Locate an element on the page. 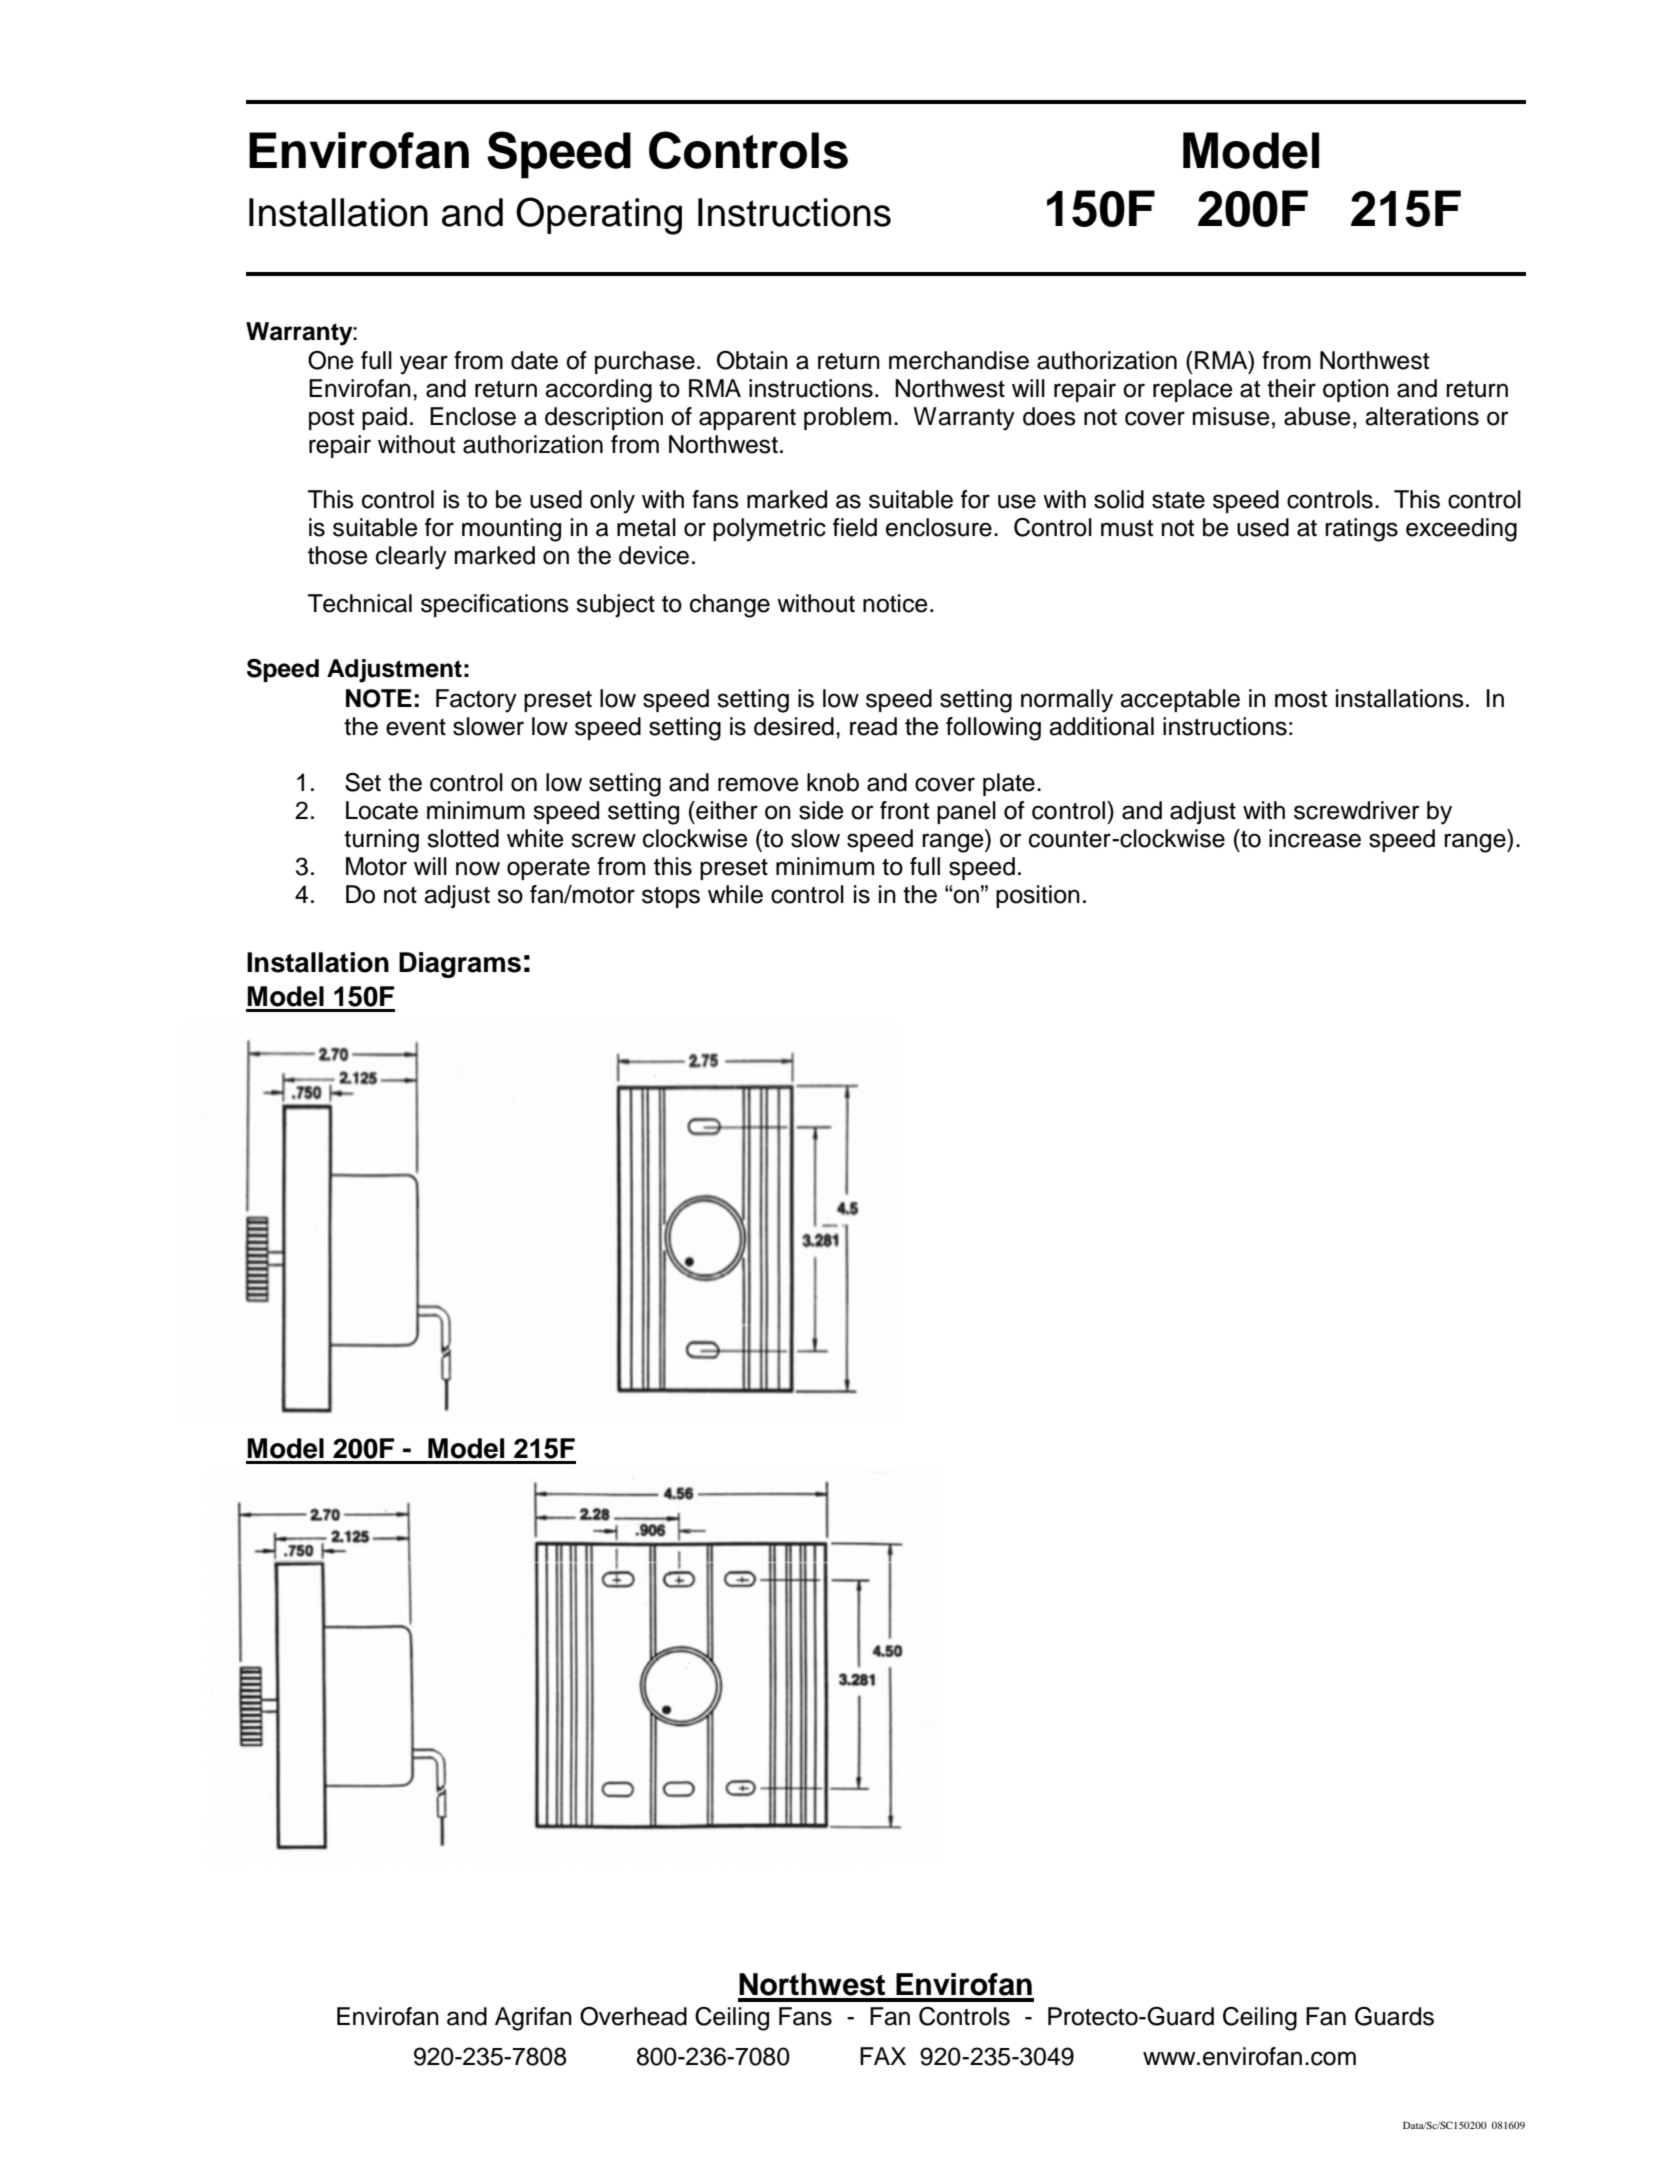 This document has width=1673, height=2171. position is located at coordinates (1038, 896).
